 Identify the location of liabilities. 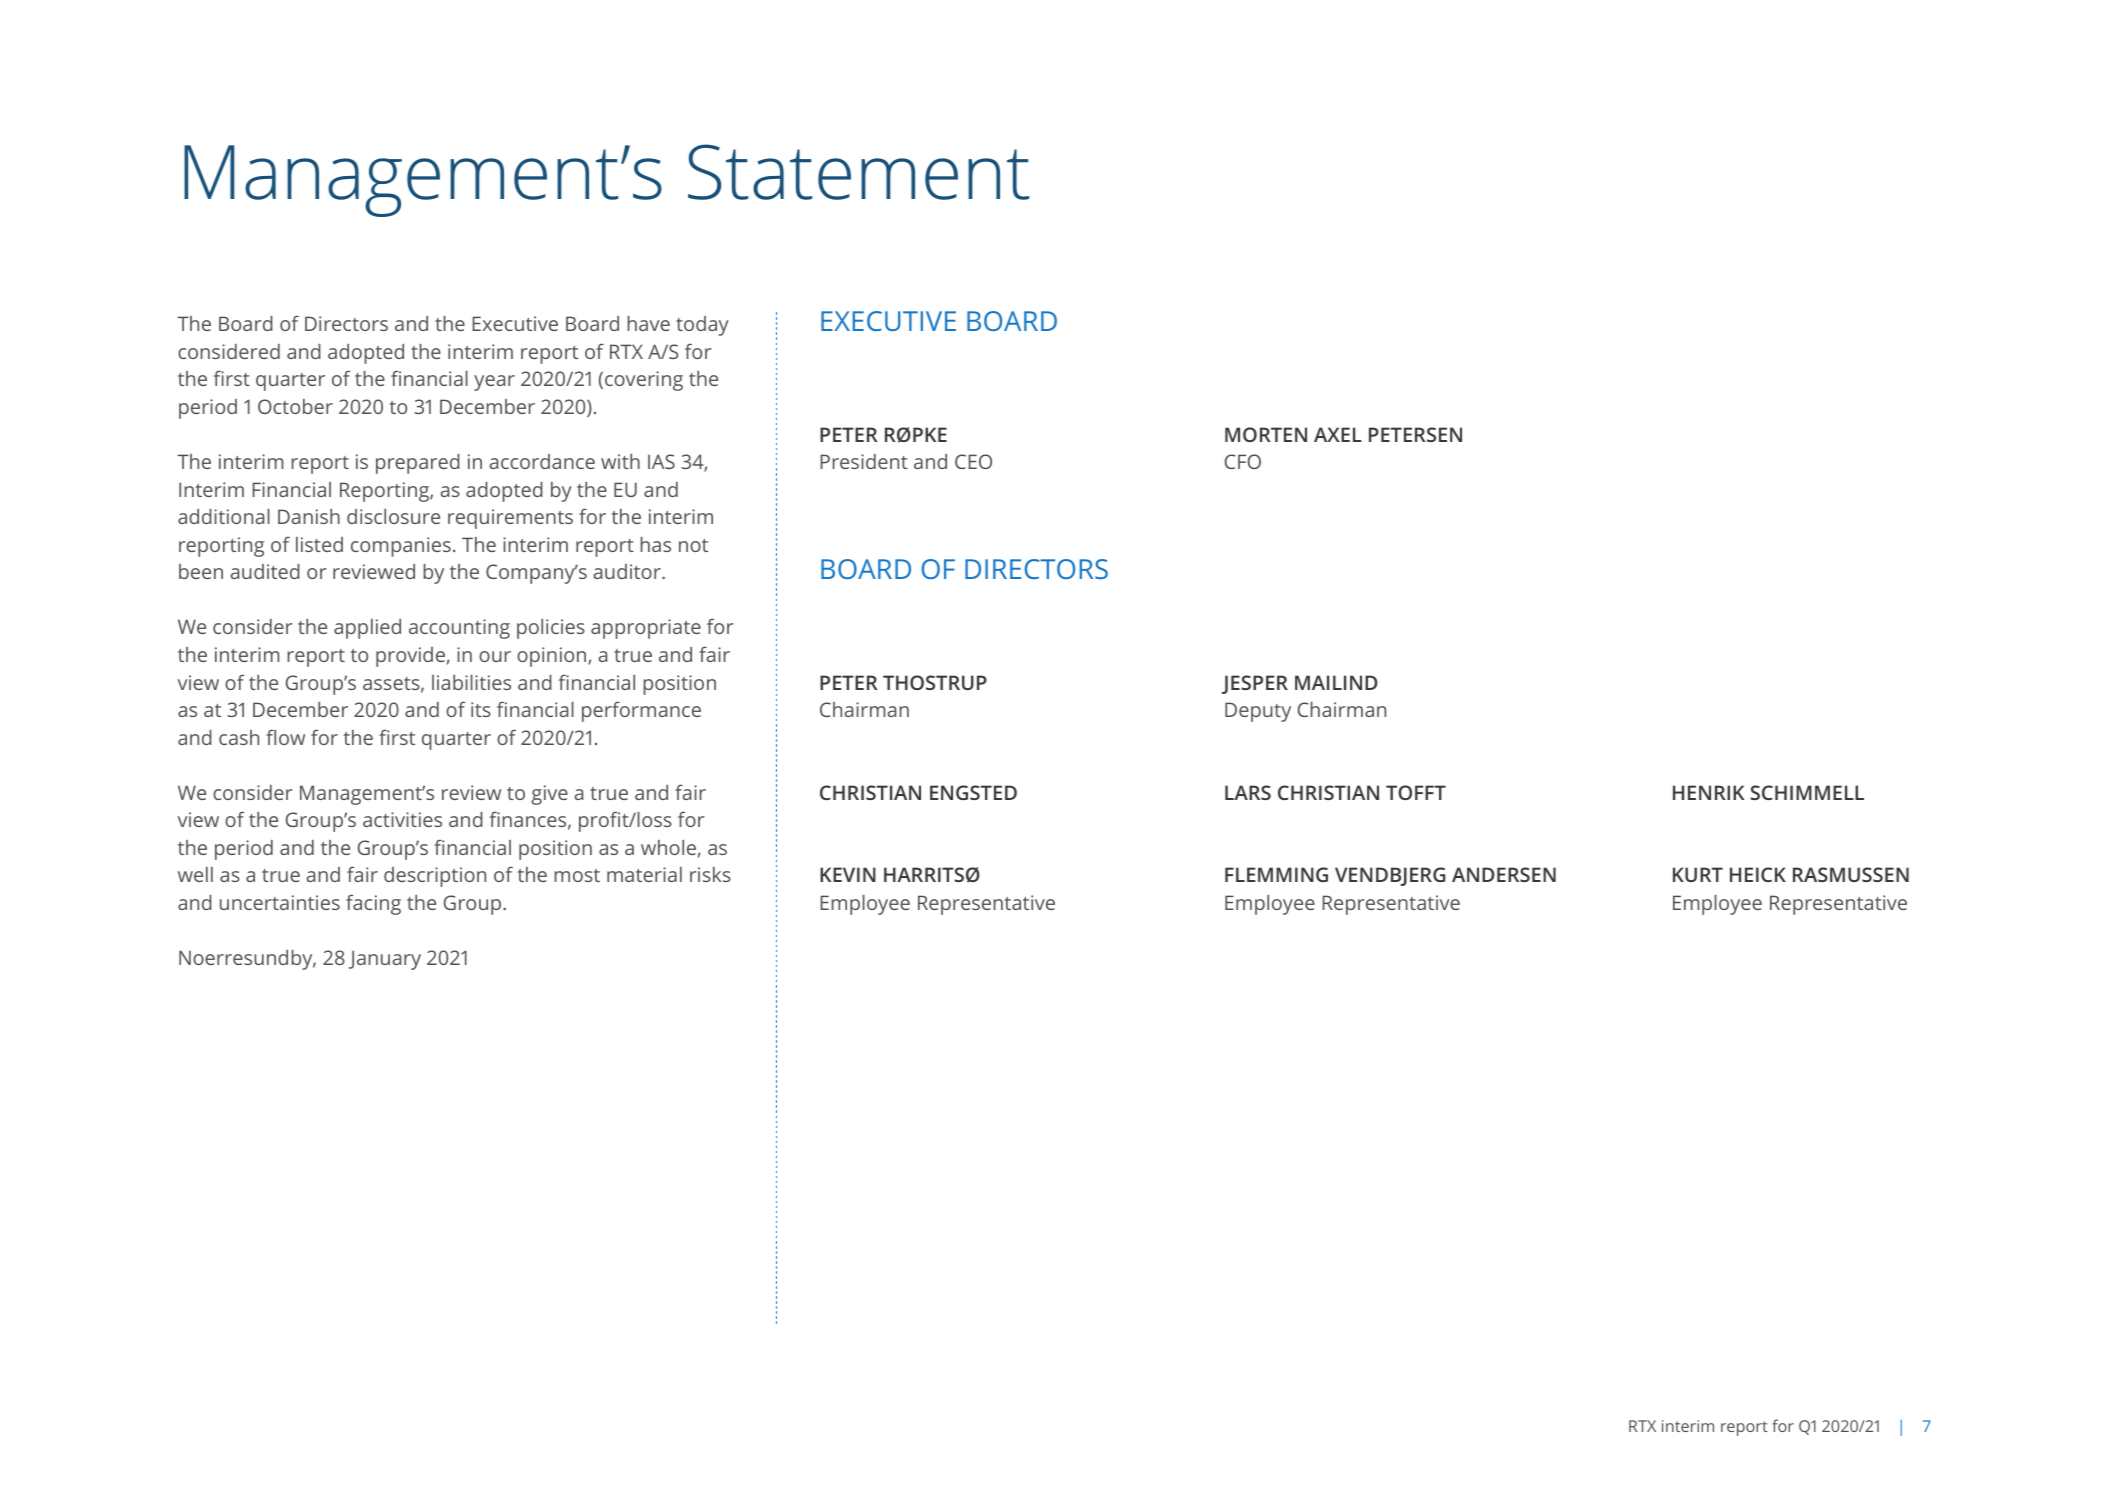
(471, 682).
